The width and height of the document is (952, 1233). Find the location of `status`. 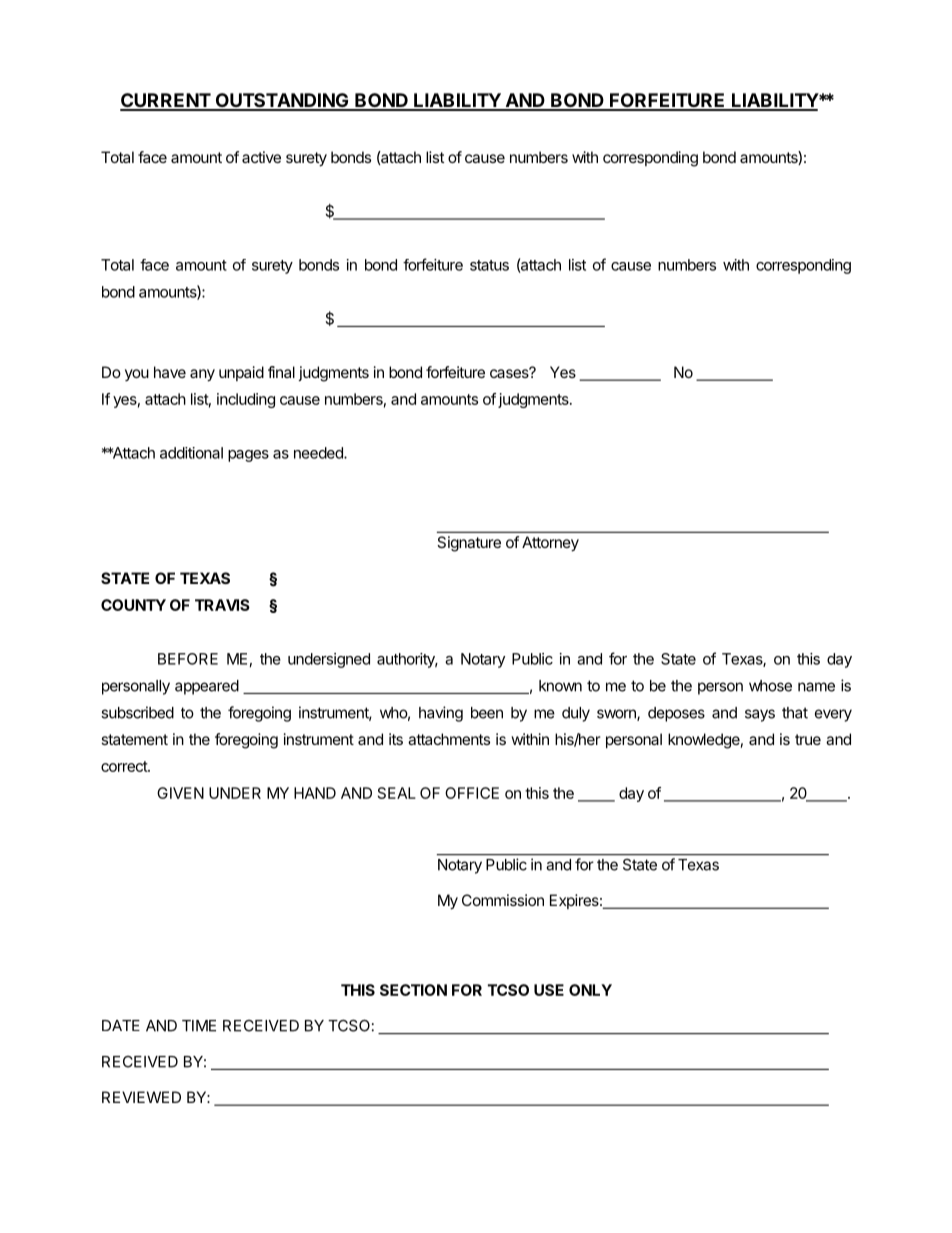

status is located at coordinates (489, 265).
